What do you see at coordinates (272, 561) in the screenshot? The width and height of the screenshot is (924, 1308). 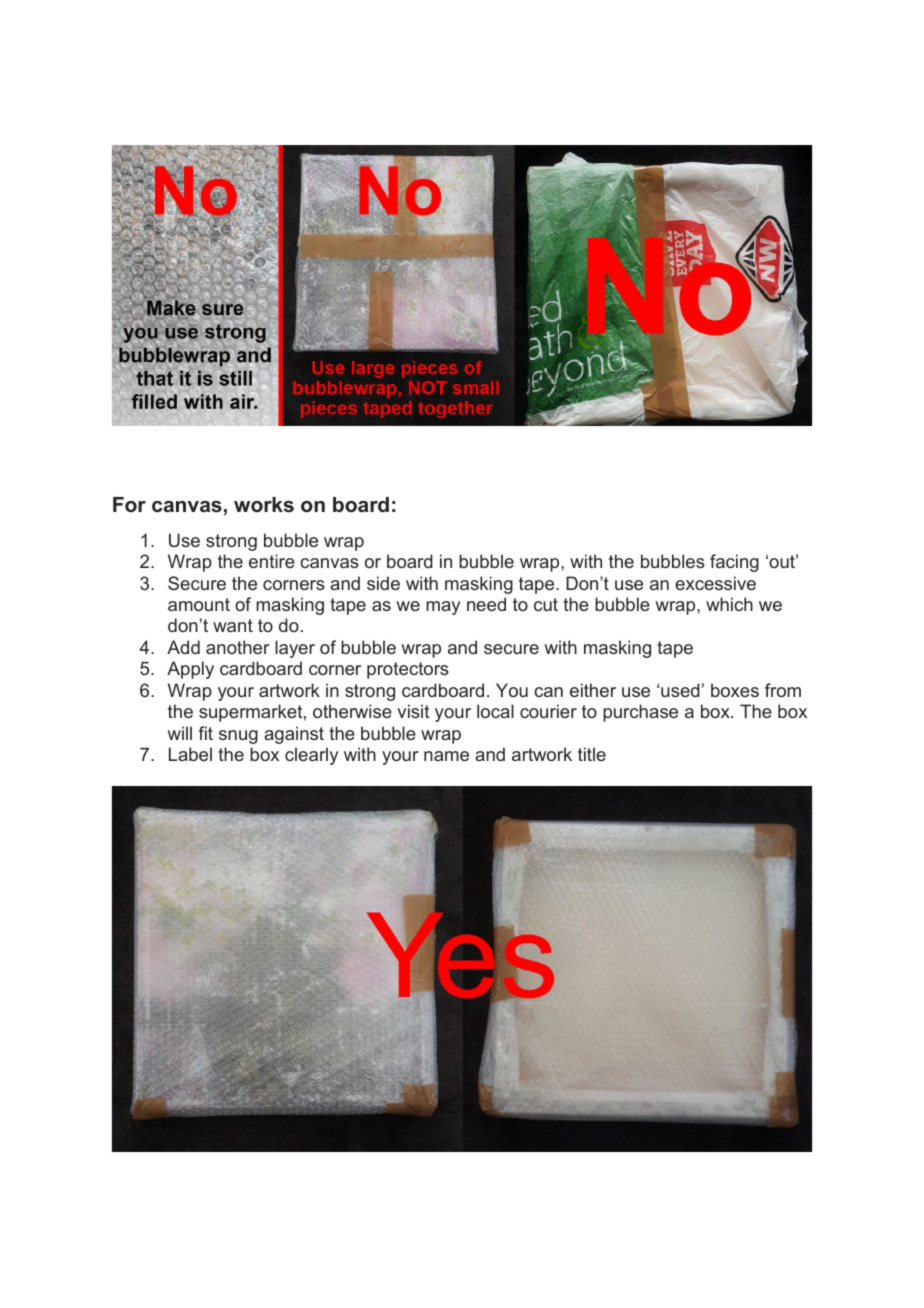 I see `entire` at bounding box center [272, 561].
